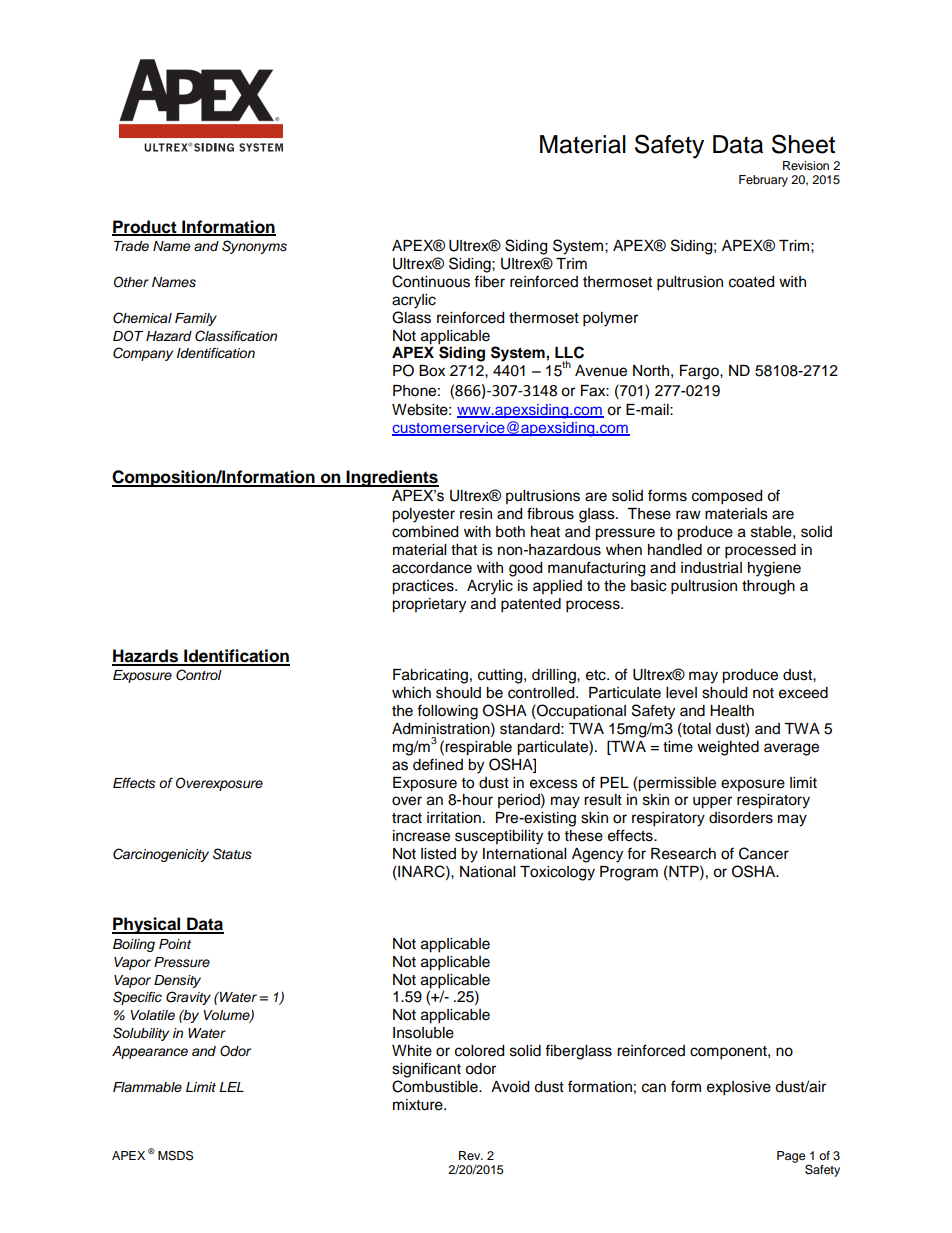 Image resolution: width=952 pixels, height=1233 pixels. I want to click on level, so click(681, 693).
